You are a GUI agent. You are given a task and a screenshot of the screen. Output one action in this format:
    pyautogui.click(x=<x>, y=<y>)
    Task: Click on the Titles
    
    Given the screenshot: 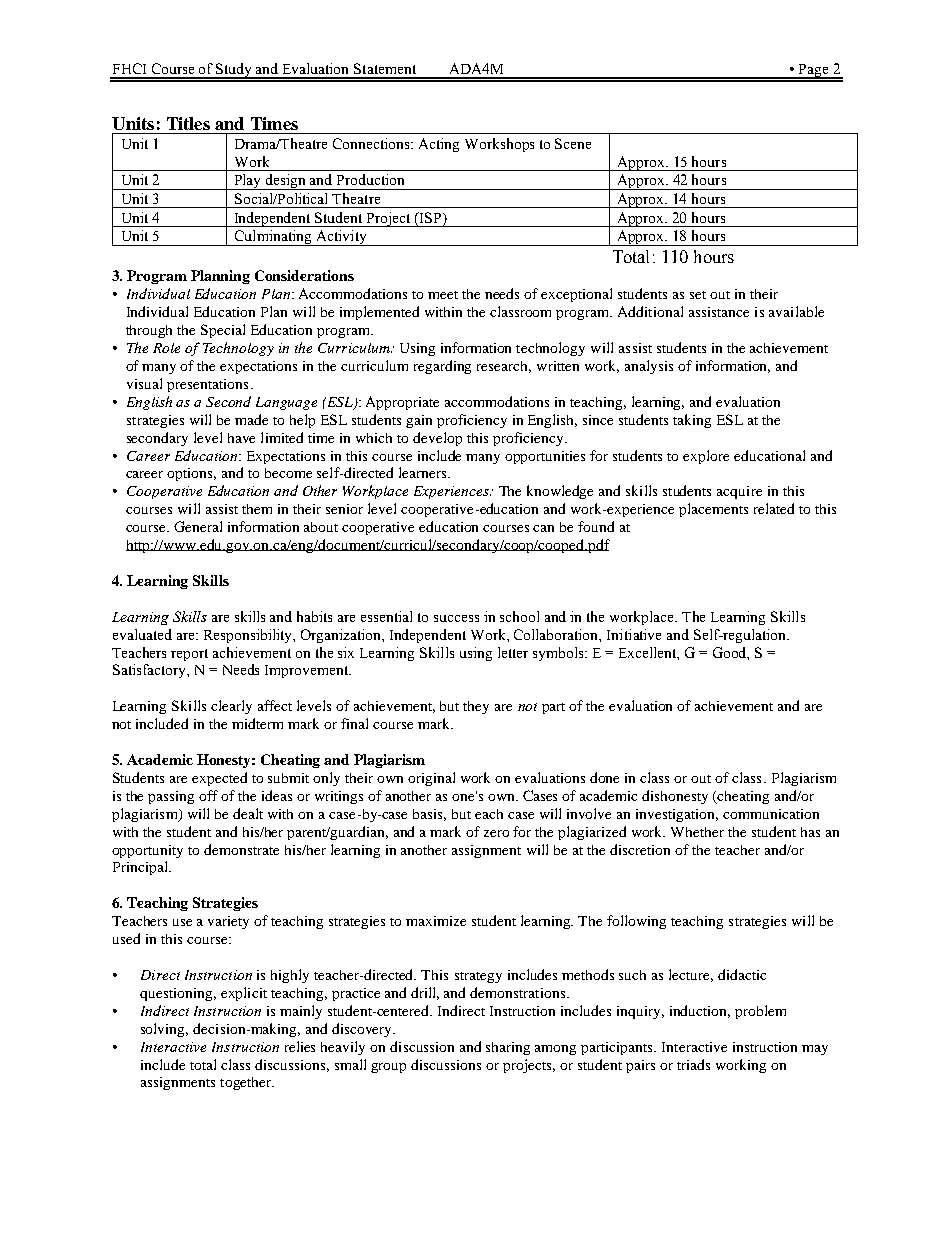 What is the action you would take?
    pyautogui.click(x=188, y=123)
